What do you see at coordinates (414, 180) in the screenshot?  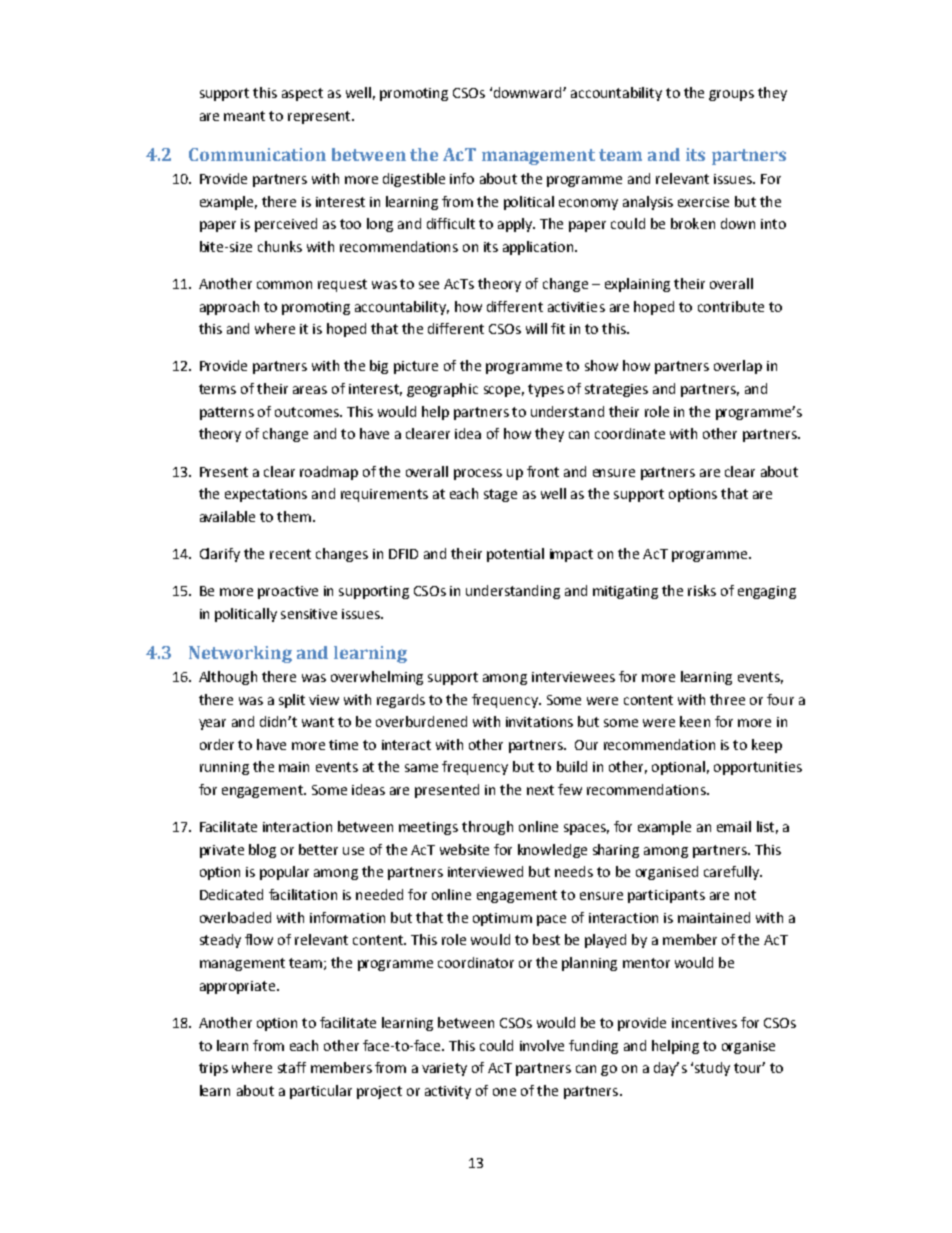 I see `digestible` at bounding box center [414, 180].
